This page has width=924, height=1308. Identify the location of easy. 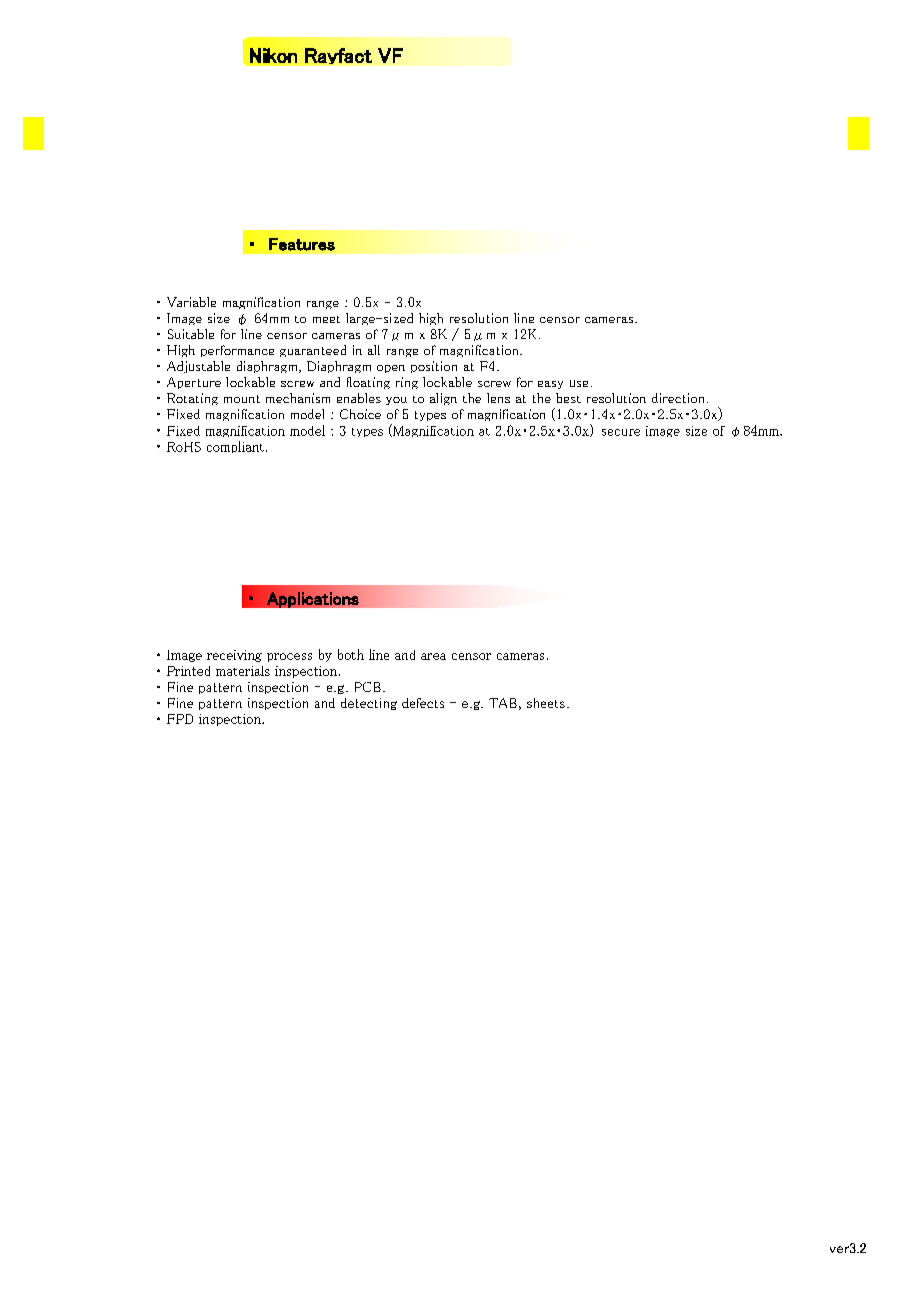
(550, 385).
